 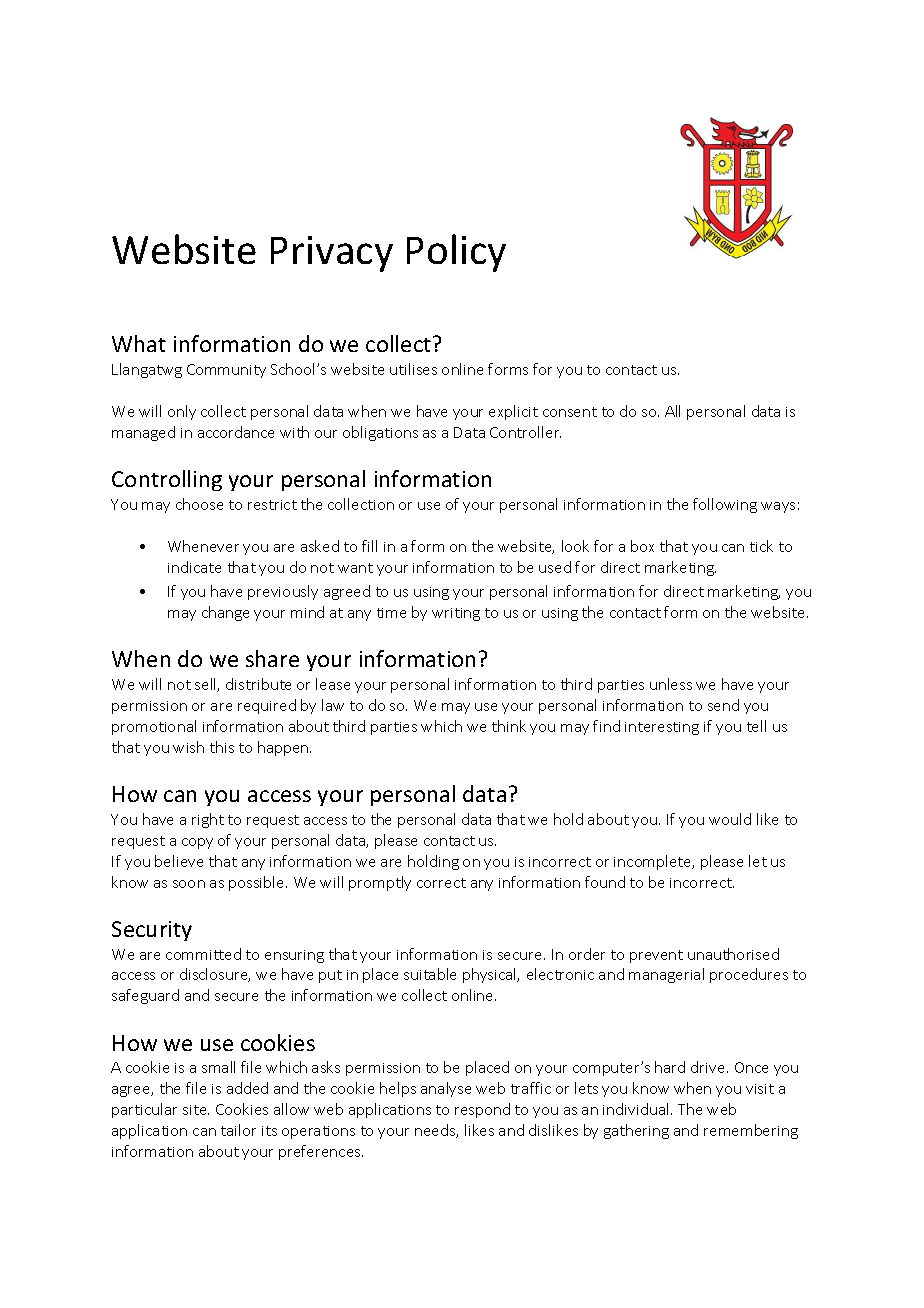 I want to click on send, so click(x=723, y=705).
